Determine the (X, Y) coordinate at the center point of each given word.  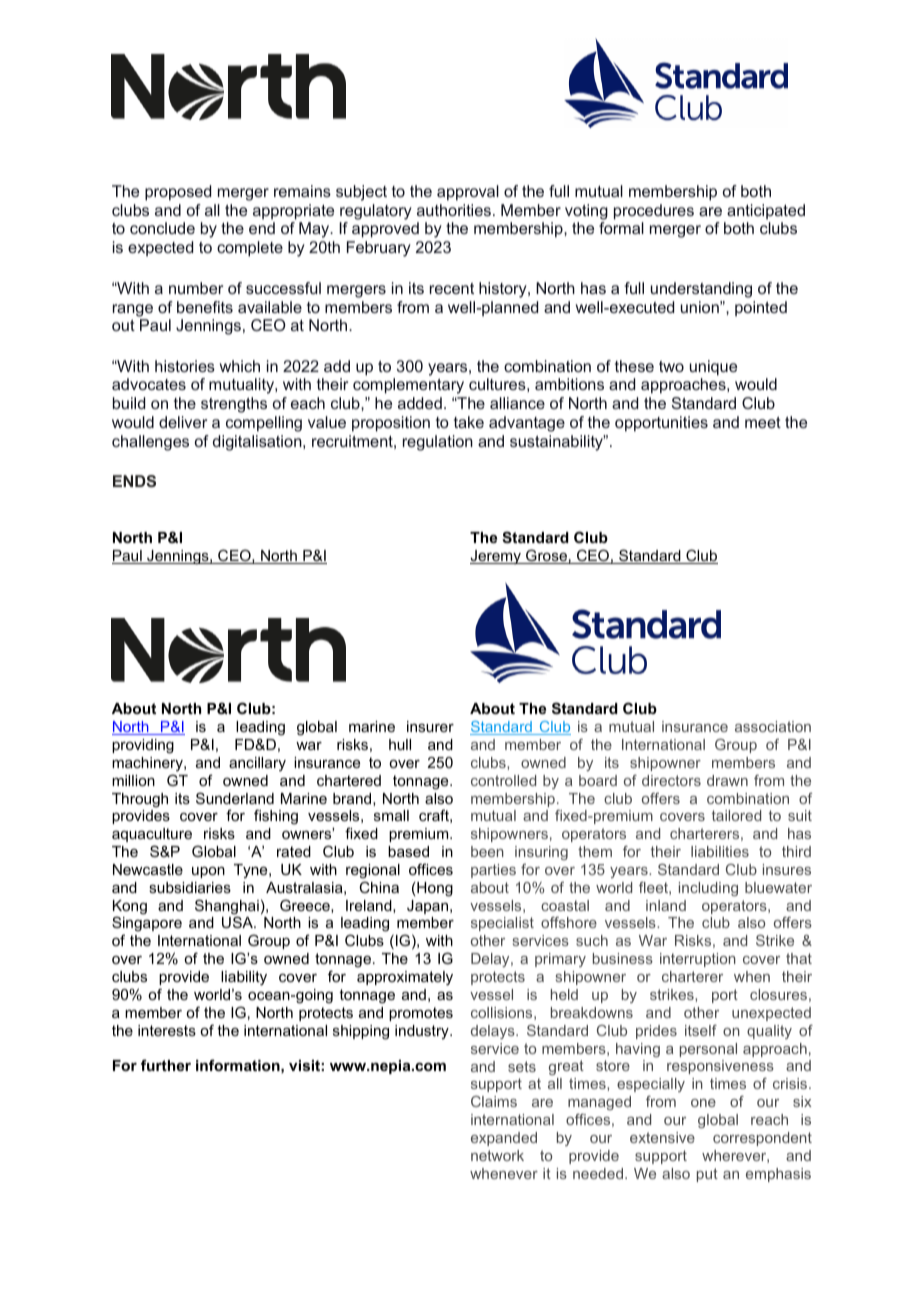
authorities (454, 210)
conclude (162, 228)
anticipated (766, 212)
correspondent (762, 1139)
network (497, 1155)
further (166, 1065)
